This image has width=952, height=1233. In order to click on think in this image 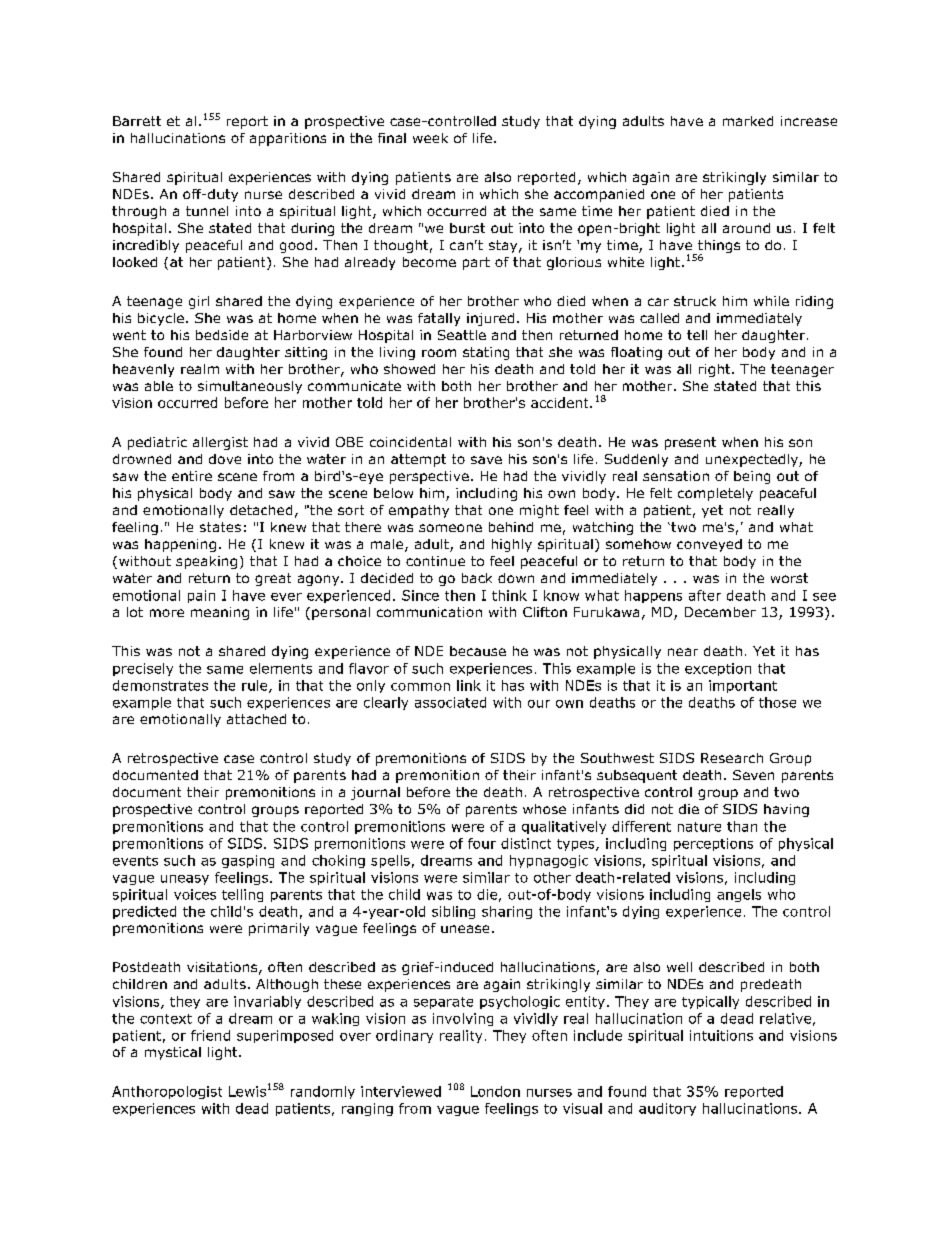, I will do `click(509, 595)`.
